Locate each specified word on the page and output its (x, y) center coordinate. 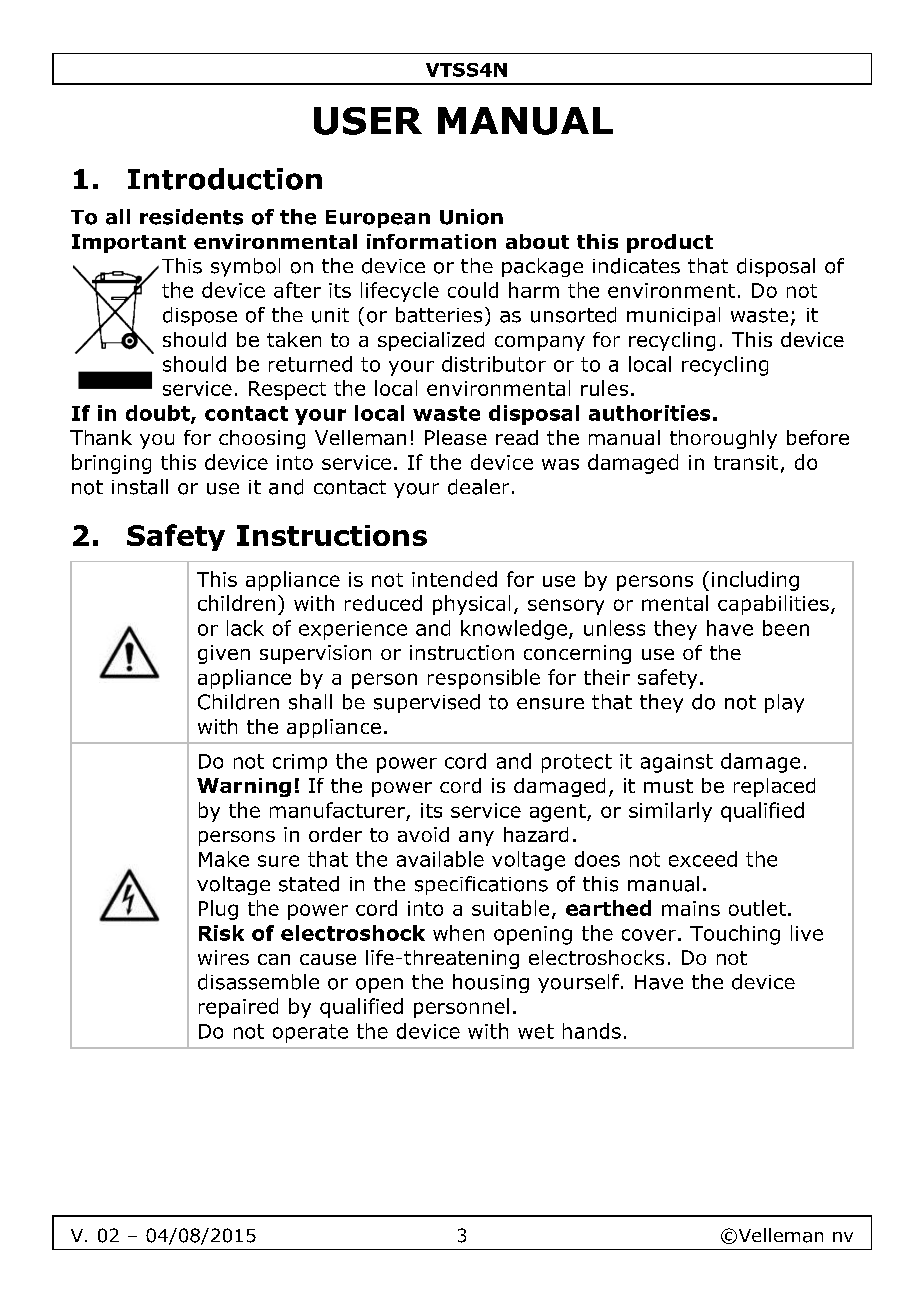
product (670, 243)
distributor (494, 364)
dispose (200, 316)
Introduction (225, 179)
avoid (423, 834)
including (755, 581)
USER (368, 121)
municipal (673, 316)
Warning (244, 787)
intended (454, 579)
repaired (238, 1008)
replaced (774, 787)
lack (245, 628)
